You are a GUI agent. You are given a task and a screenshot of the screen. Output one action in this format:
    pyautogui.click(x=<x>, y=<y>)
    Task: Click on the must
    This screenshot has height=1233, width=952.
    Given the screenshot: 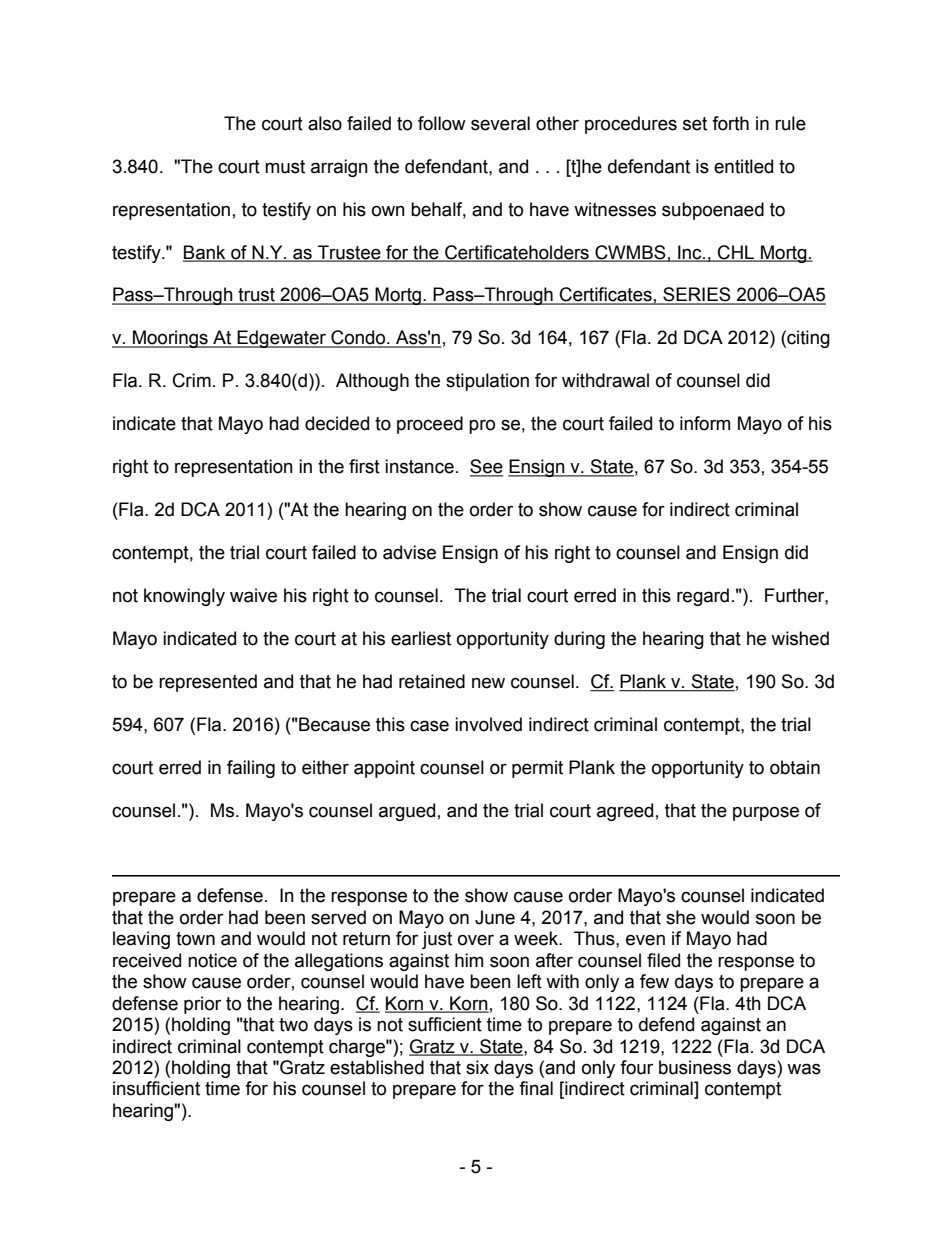 What is the action you would take?
    pyautogui.click(x=285, y=167)
